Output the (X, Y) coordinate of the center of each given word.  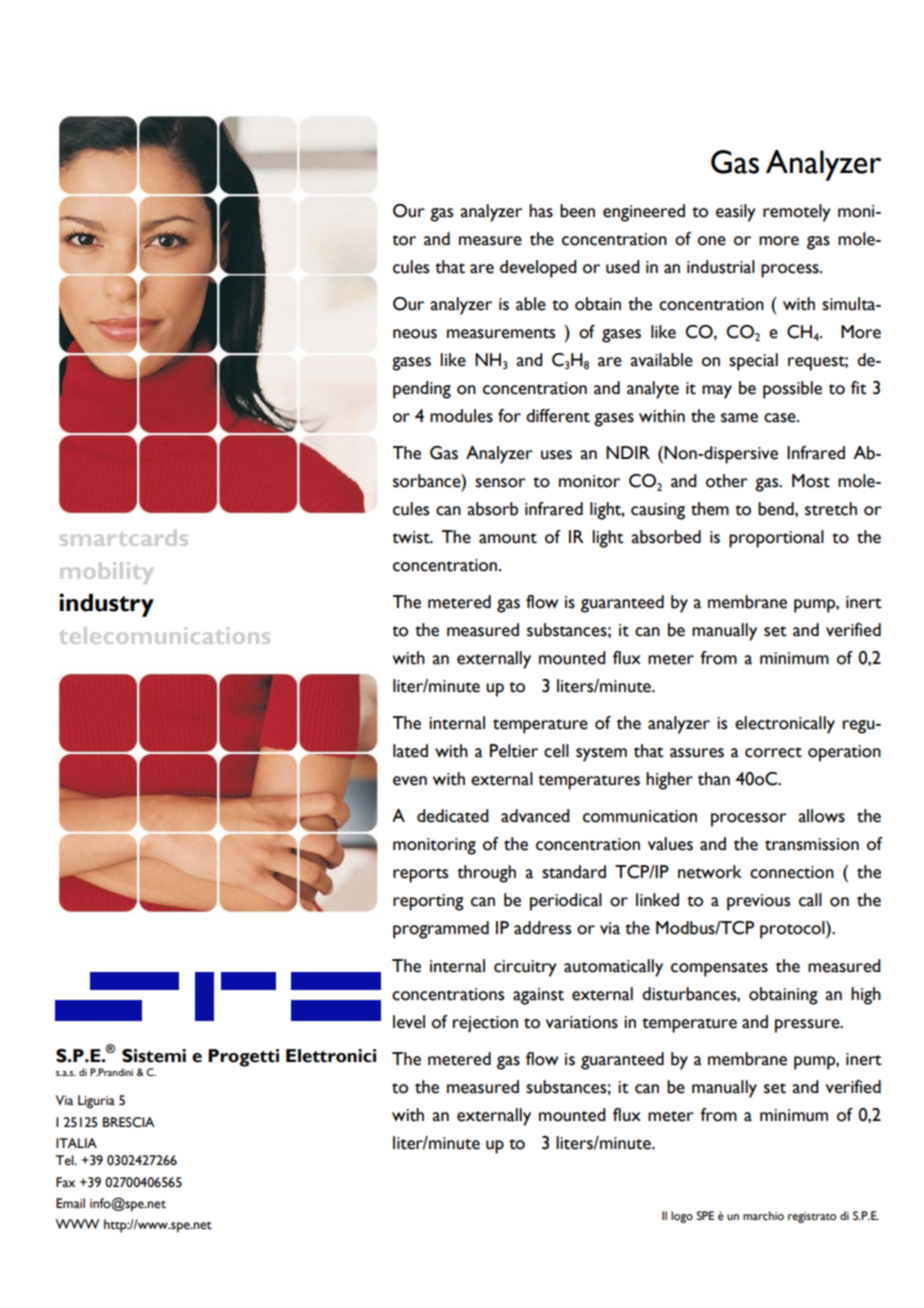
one (712, 241)
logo (682, 1217)
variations (582, 1022)
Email (70, 1203)
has (541, 211)
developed (538, 269)
